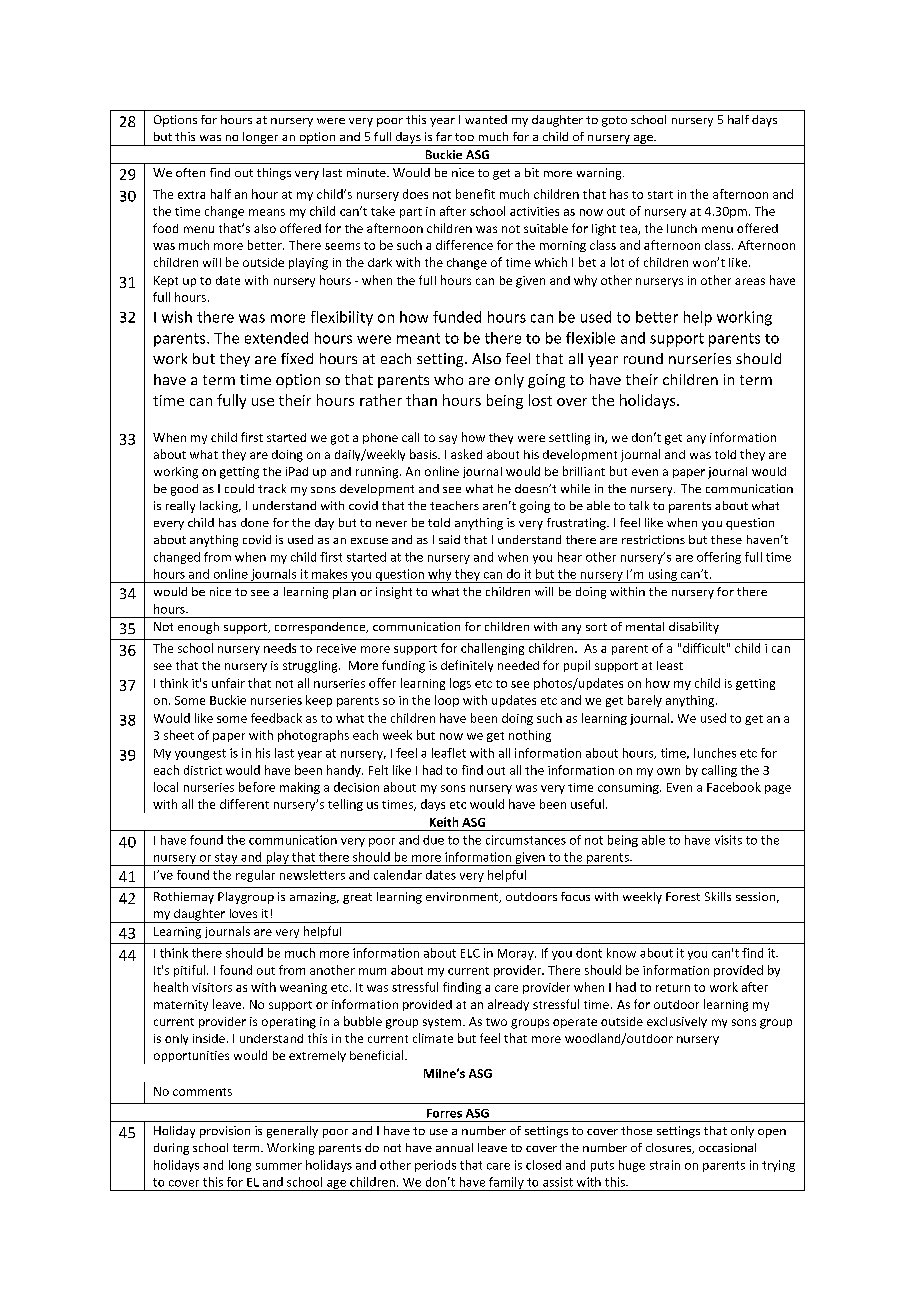  Describe the element at coordinates (243, 913) in the page. I see `loves` at that location.
